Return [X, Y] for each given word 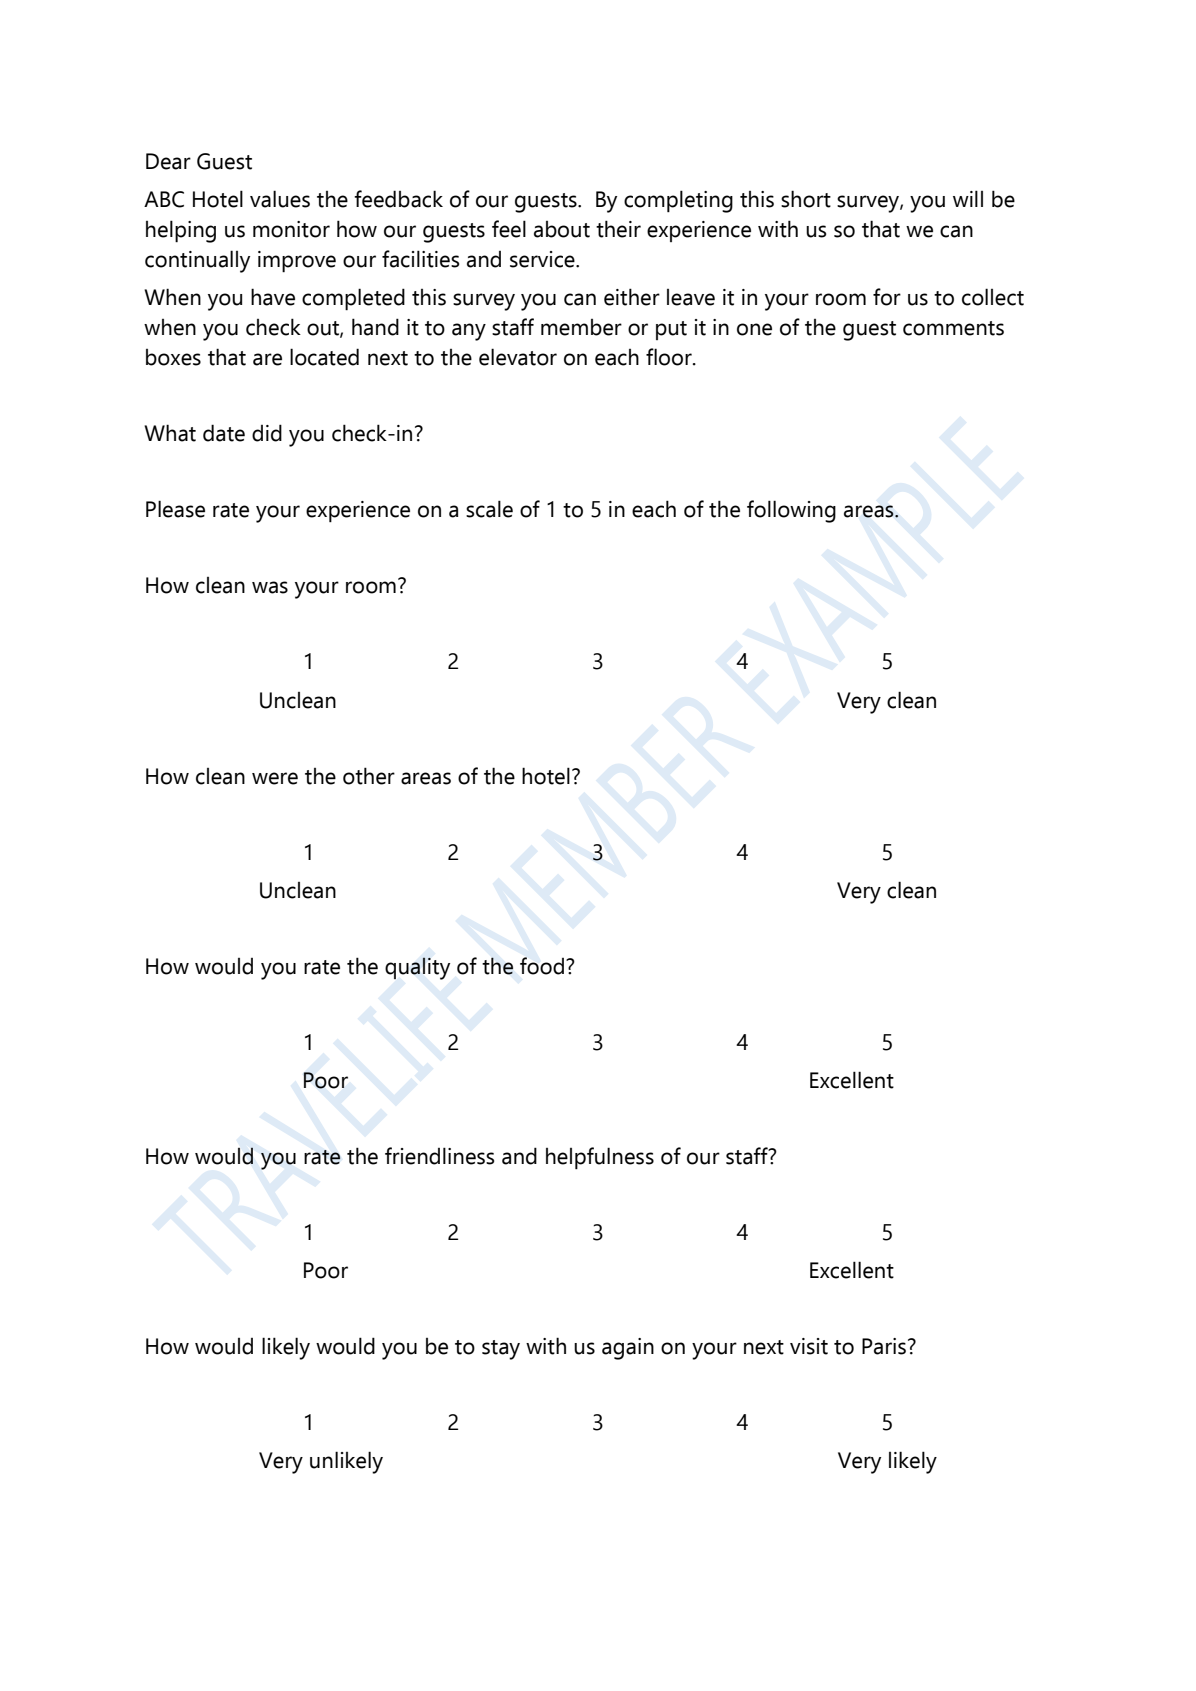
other [369, 776]
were [275, 778]
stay [501, 1350]
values [280, 199]
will [968, 198]
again [628, 1349]
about [562, 229]
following [791, 511]
